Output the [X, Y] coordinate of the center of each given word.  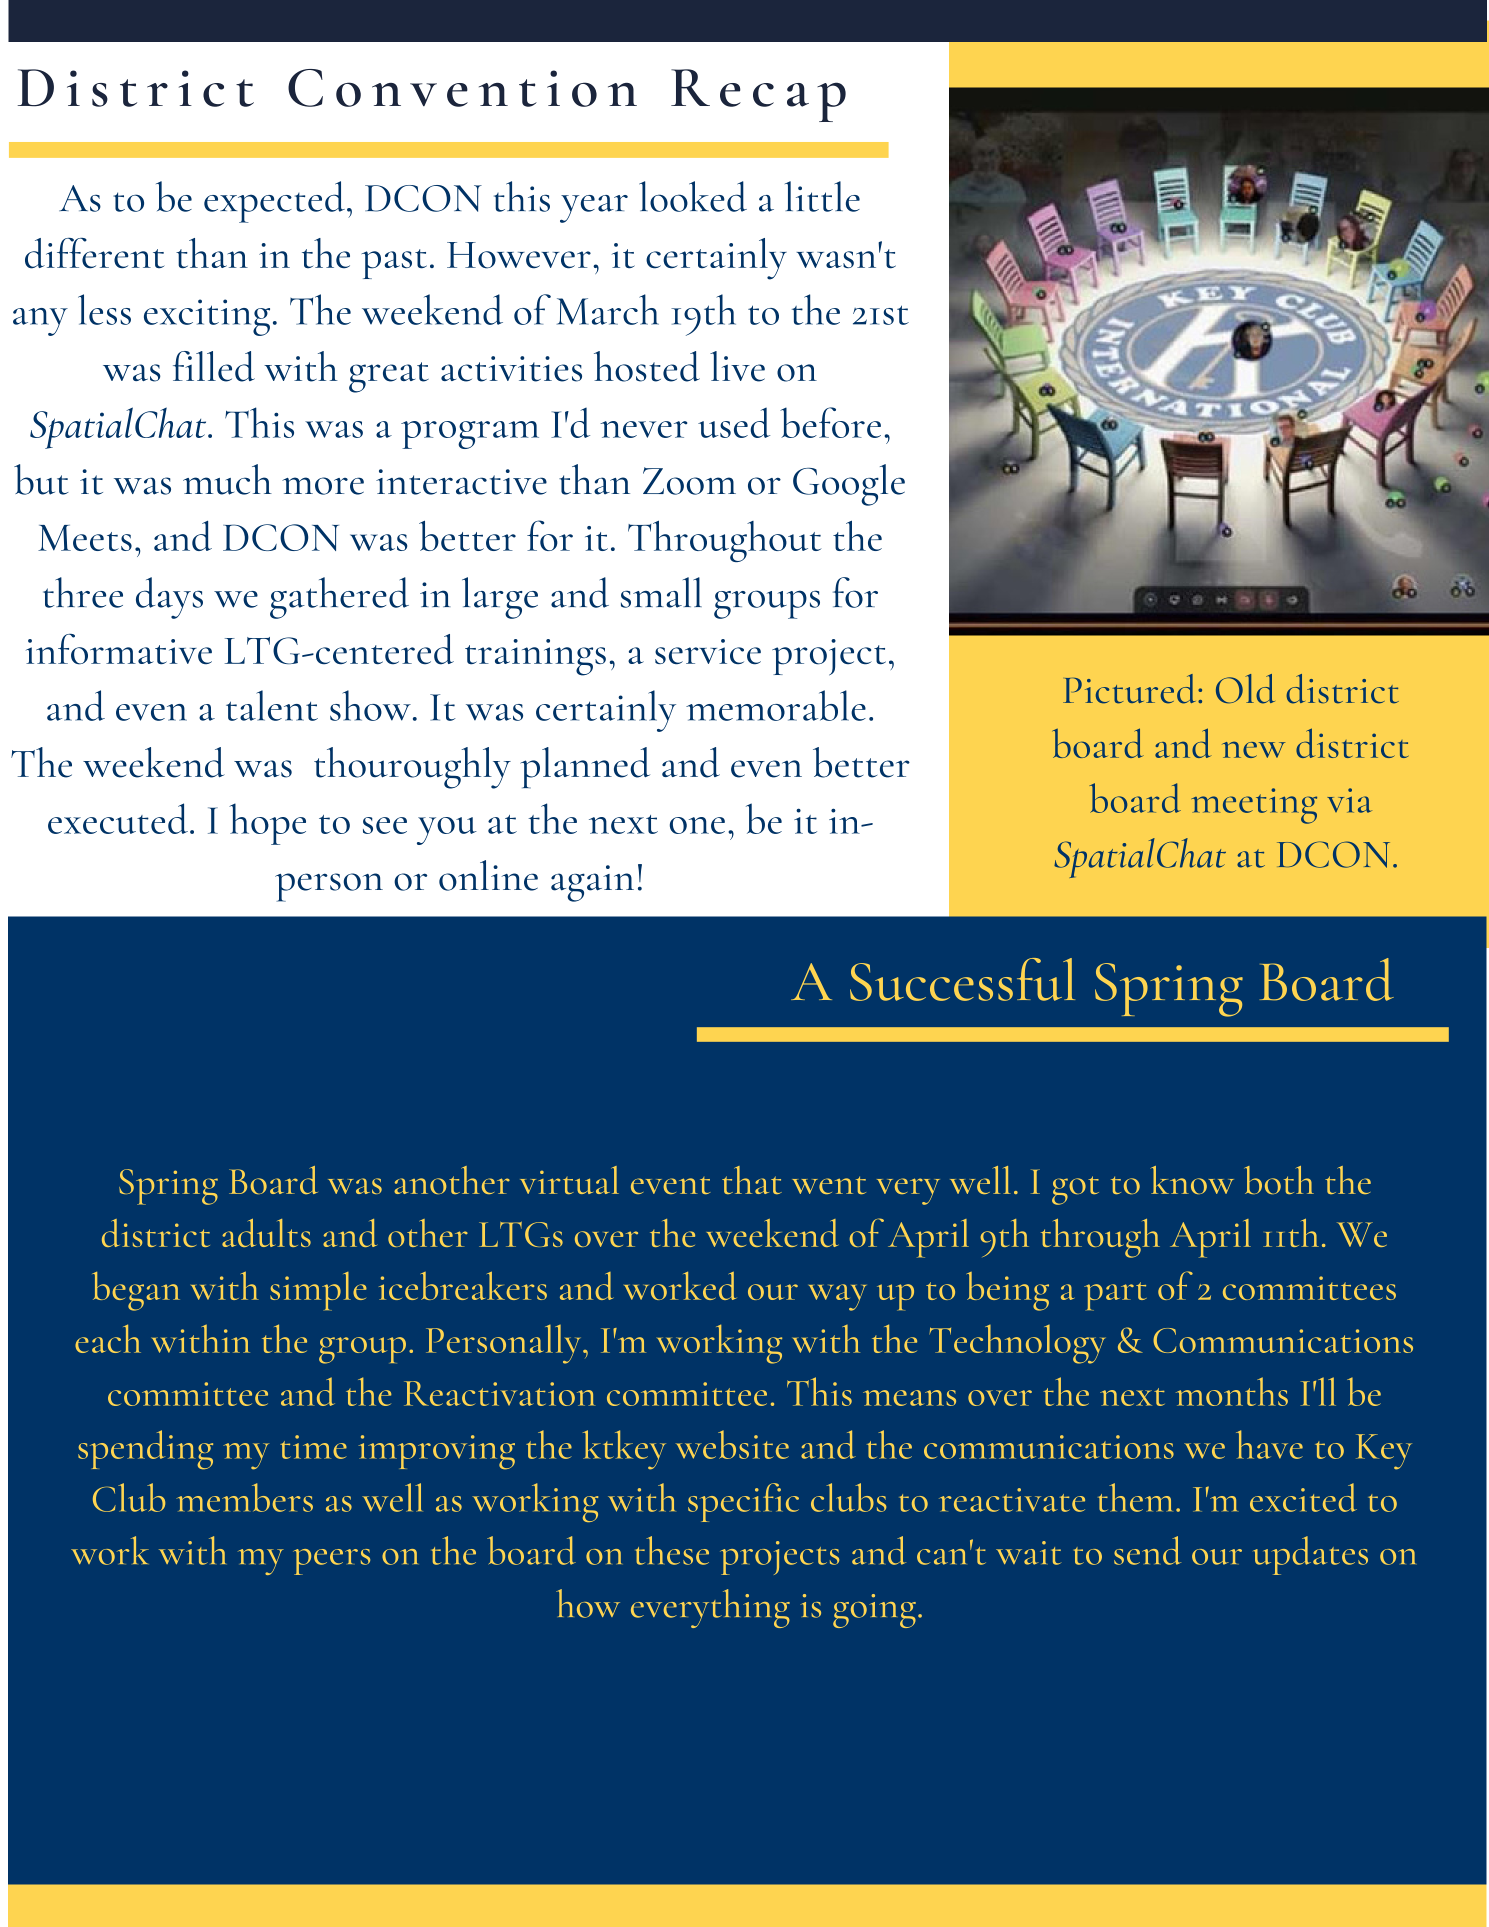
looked [693, 196]
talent [272, 705]
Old [1245, 689]
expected [274, 202]
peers [331, 1562]
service [708, 651]
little [822, 196]
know [1192, 1180]
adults [266, 1233]
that [752, 1180]
